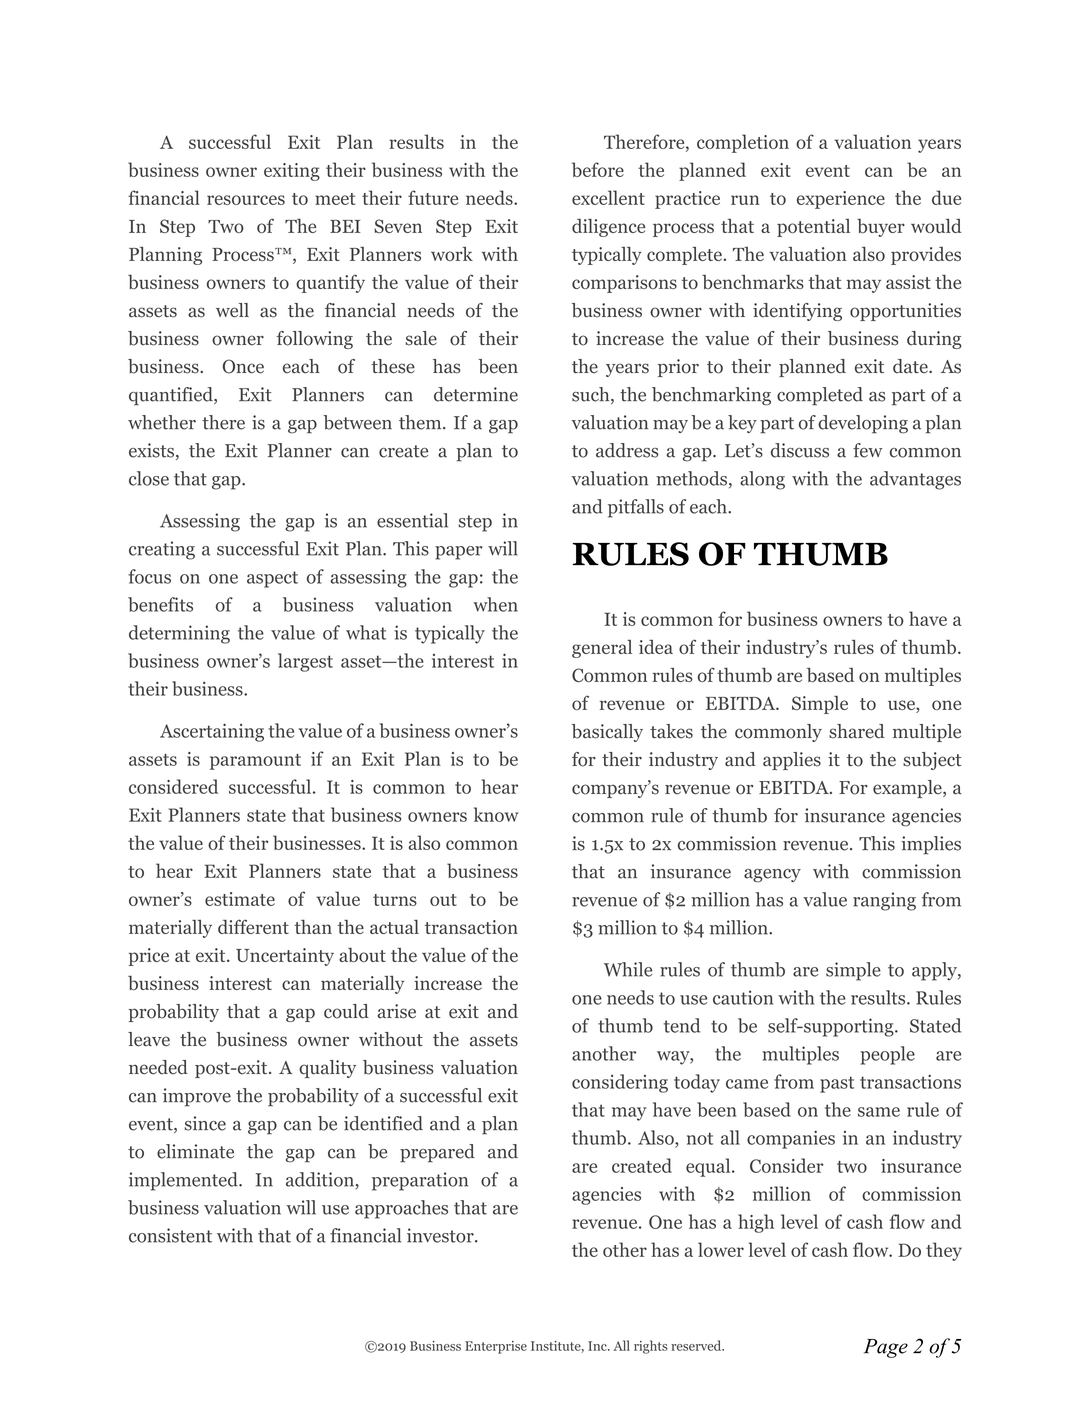 The image size is (1090, 1410). What do you see at coordinates (607, 733) in the screenshot?
I see `basically` at bounding box center [607, 733].
